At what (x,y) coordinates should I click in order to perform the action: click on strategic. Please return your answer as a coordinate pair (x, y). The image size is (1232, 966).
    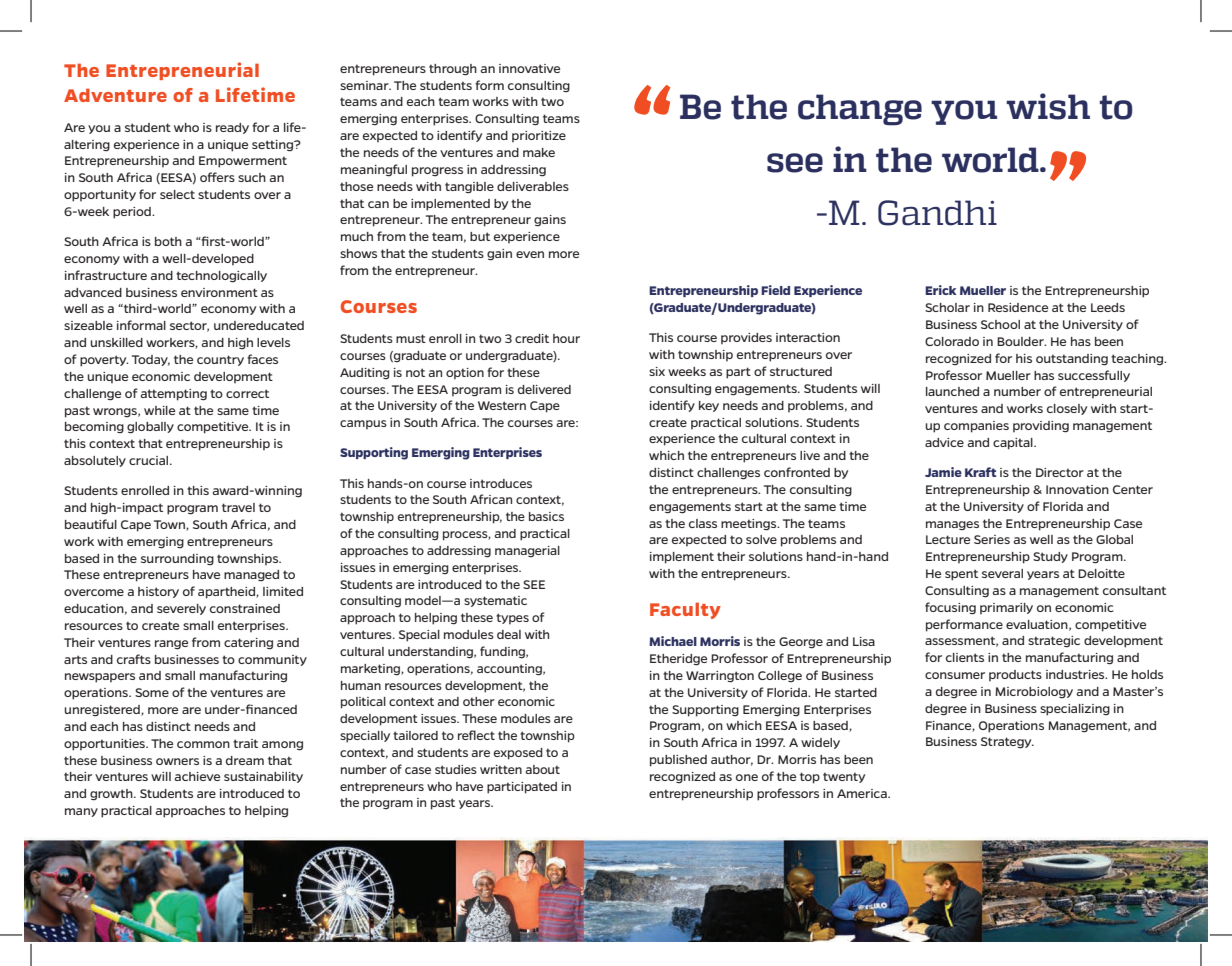
    Looking at the image, I should click on (1054, 642).
